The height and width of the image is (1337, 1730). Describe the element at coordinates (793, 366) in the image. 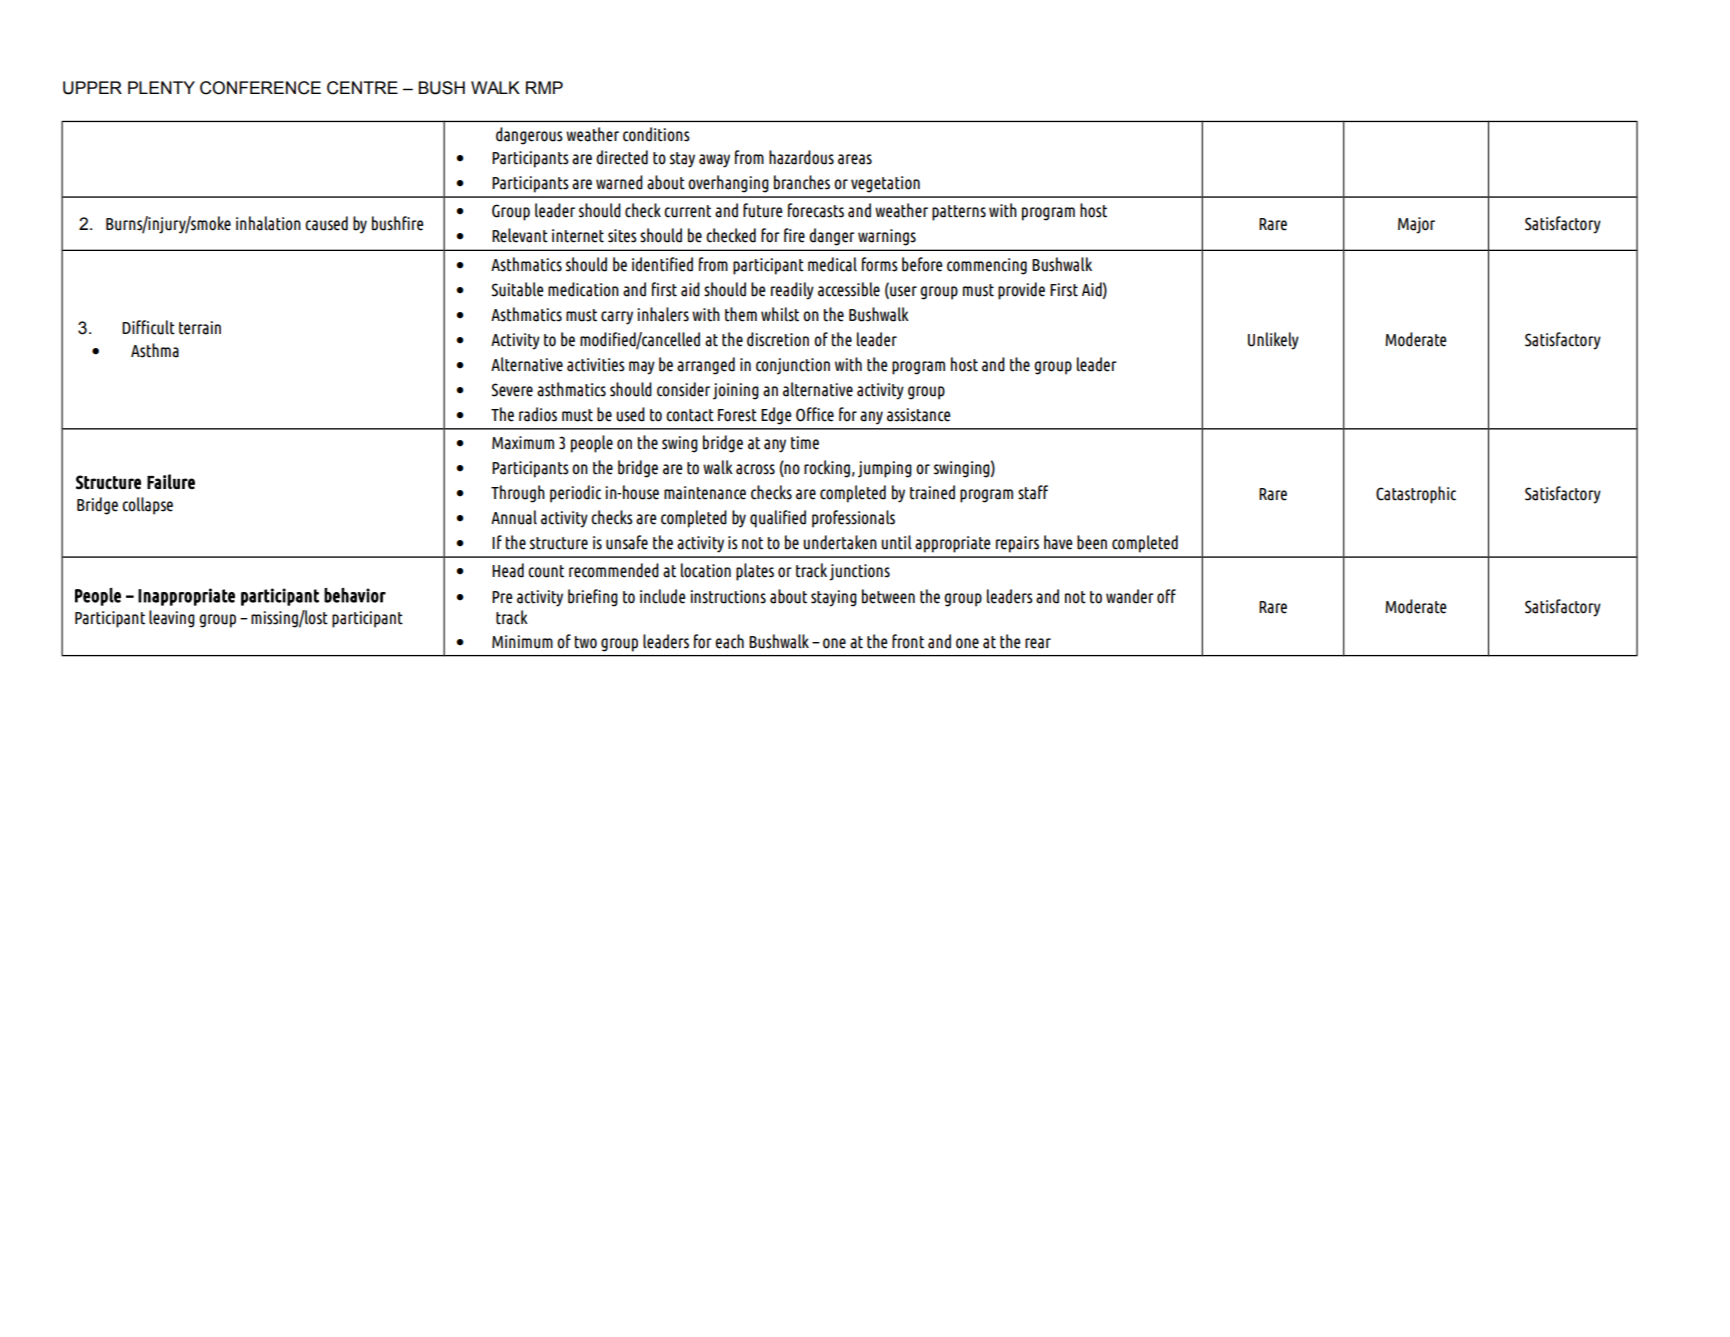

I see `conjunction` at that location.
